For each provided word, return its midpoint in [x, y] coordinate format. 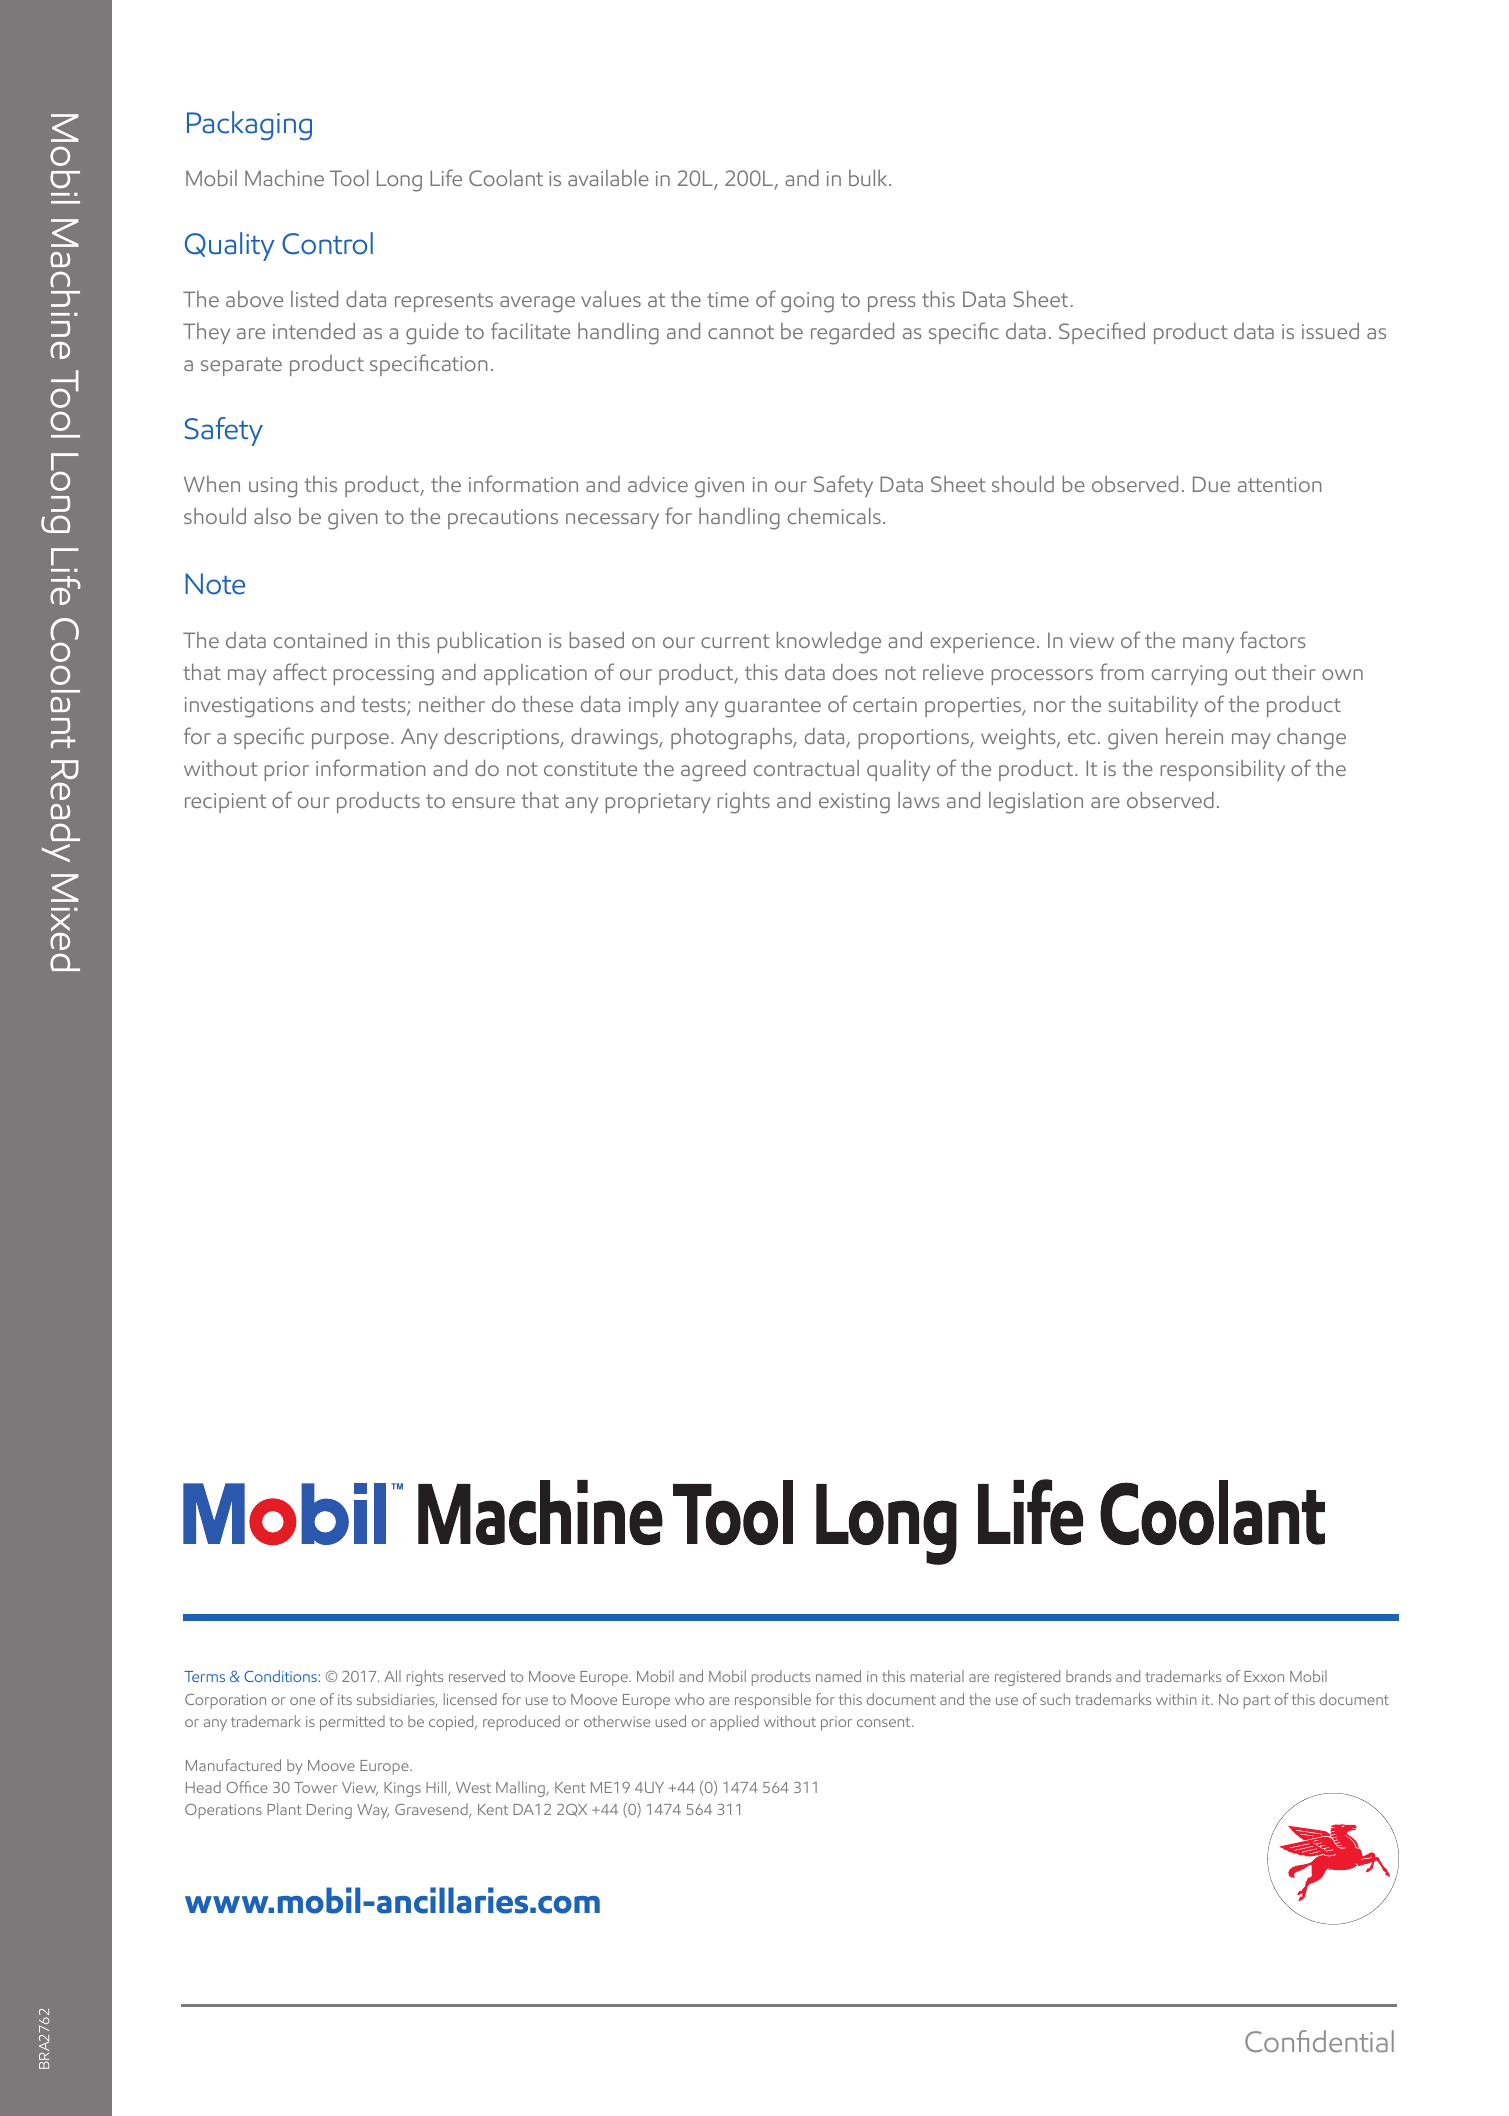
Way [373, 1811]
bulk [869, 178]
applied [734, 1723]
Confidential [1319, 2041]
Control [327, 243]
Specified [1102, 333]
